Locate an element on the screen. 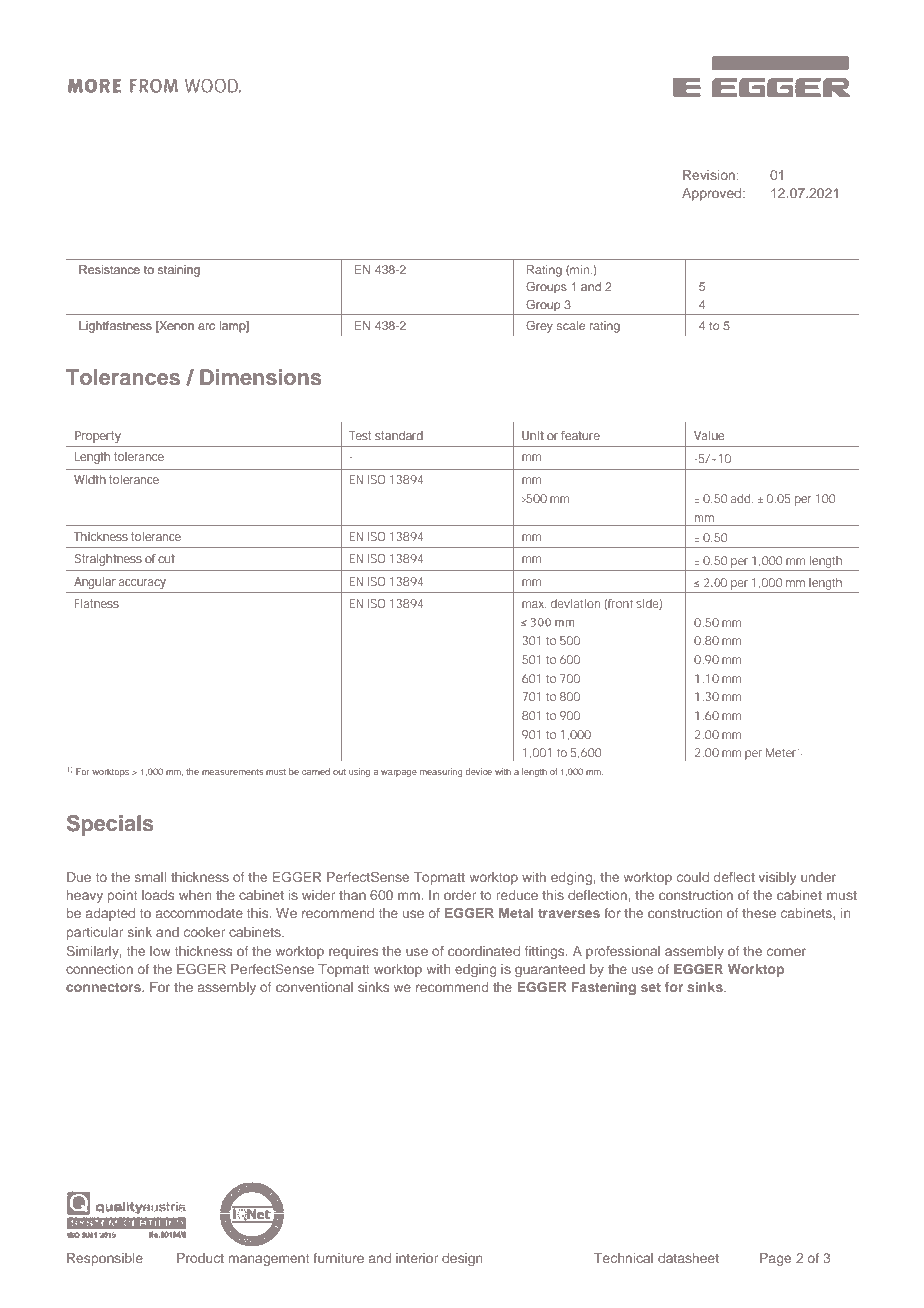 Image resolution: width=924 pixels, height=1308 pixels. deviation is located at coordinates (575, 603).
